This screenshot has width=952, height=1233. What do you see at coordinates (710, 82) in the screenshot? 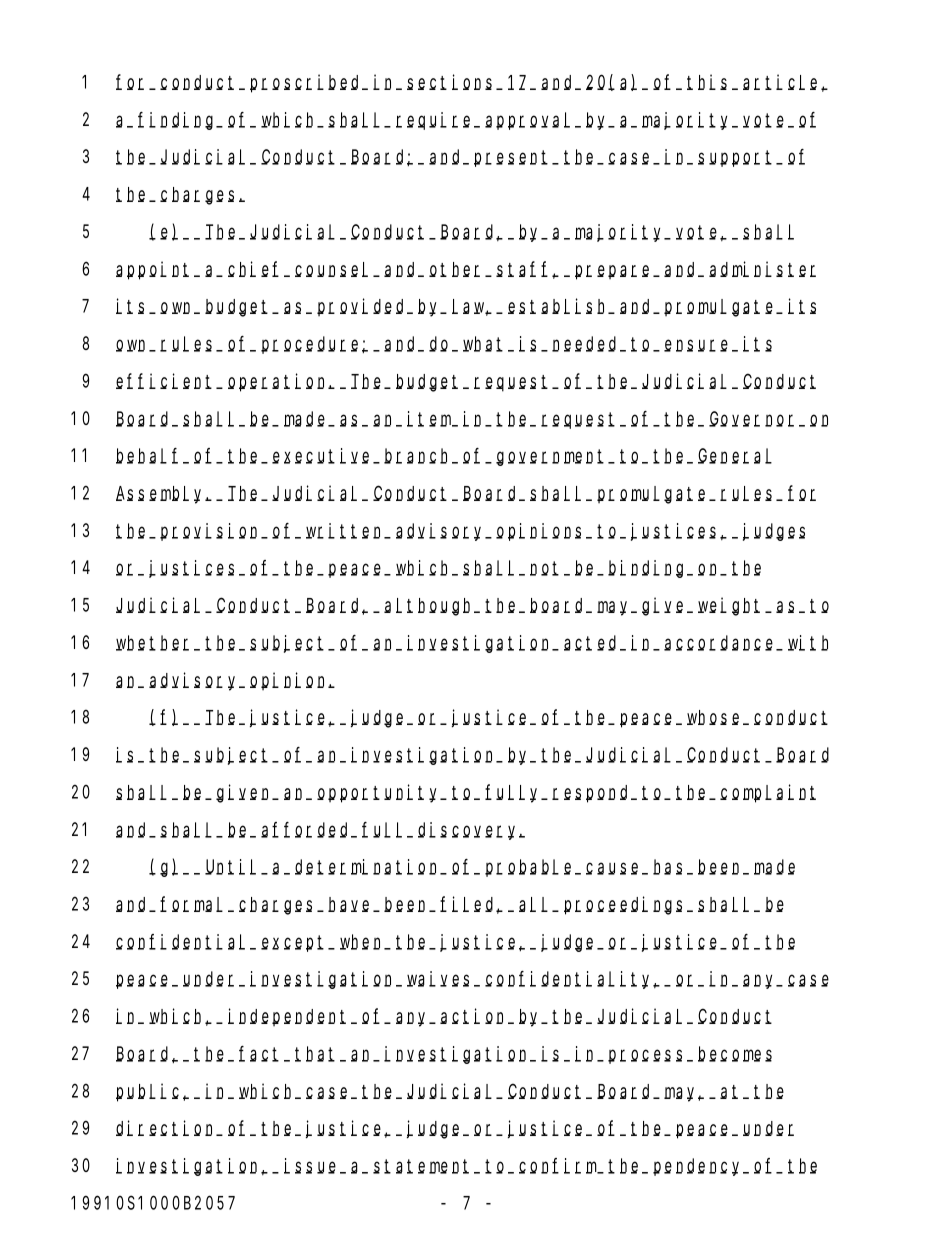
I see `this` at bounding box center [710, 82].
